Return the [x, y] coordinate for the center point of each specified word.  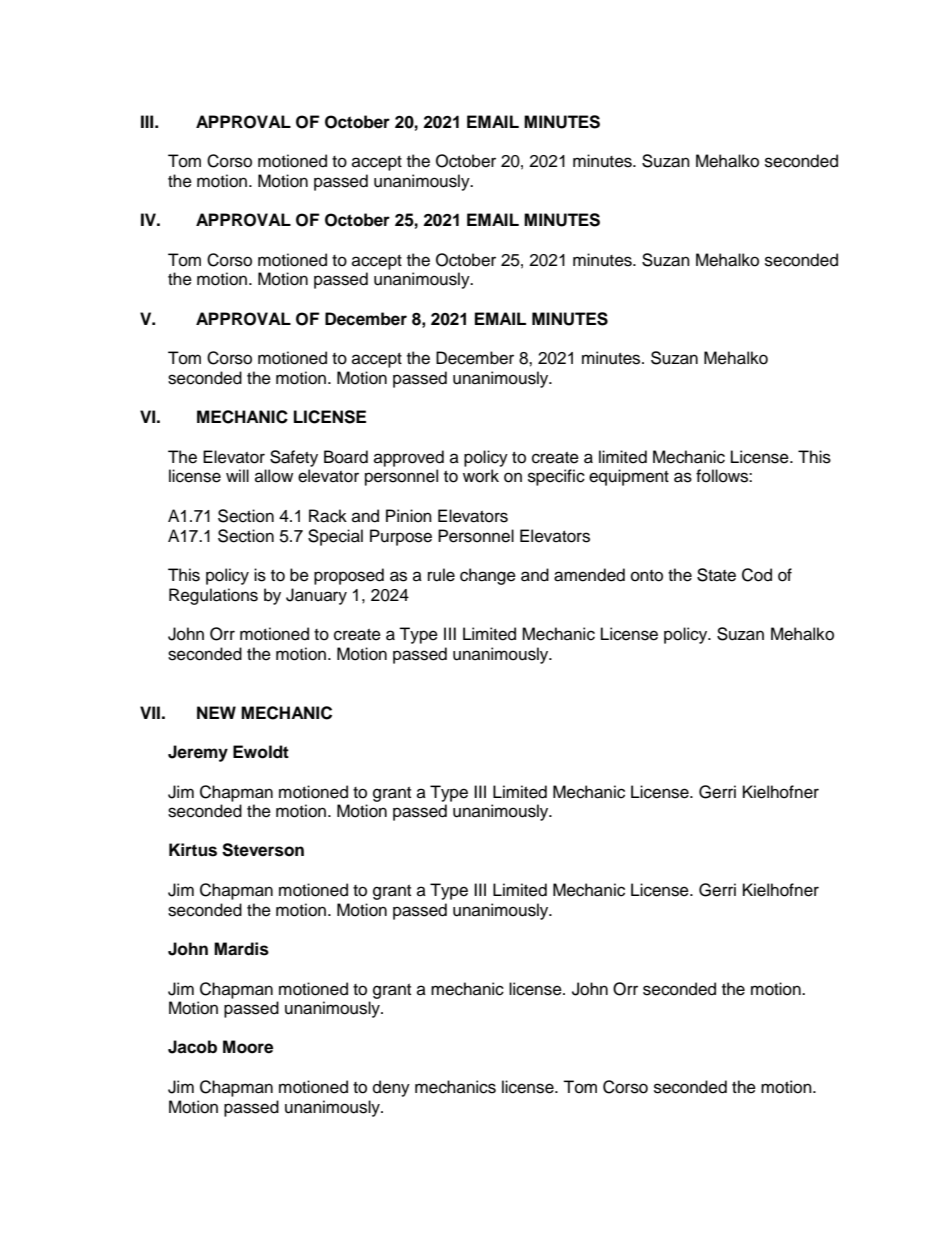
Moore [248, 1047]
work [481, 476]
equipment [629, 477]
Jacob [192, 1047]
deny [391, 1088]
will [237, 475]
